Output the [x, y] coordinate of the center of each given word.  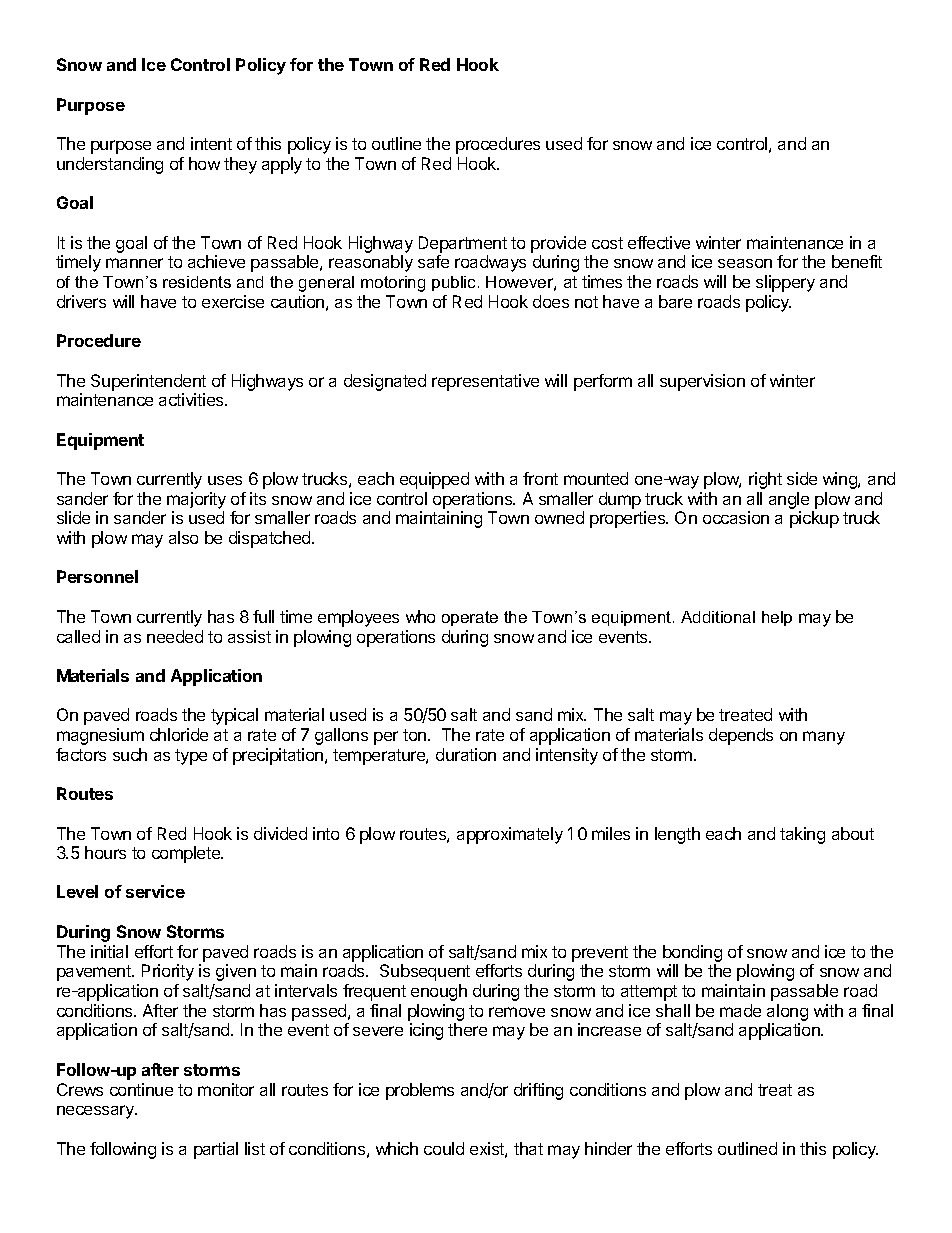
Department [463, 244]
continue [141, 1089]
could [444, 1148]
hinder [608, 1148]
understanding [110, 165]
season [745, 263]
